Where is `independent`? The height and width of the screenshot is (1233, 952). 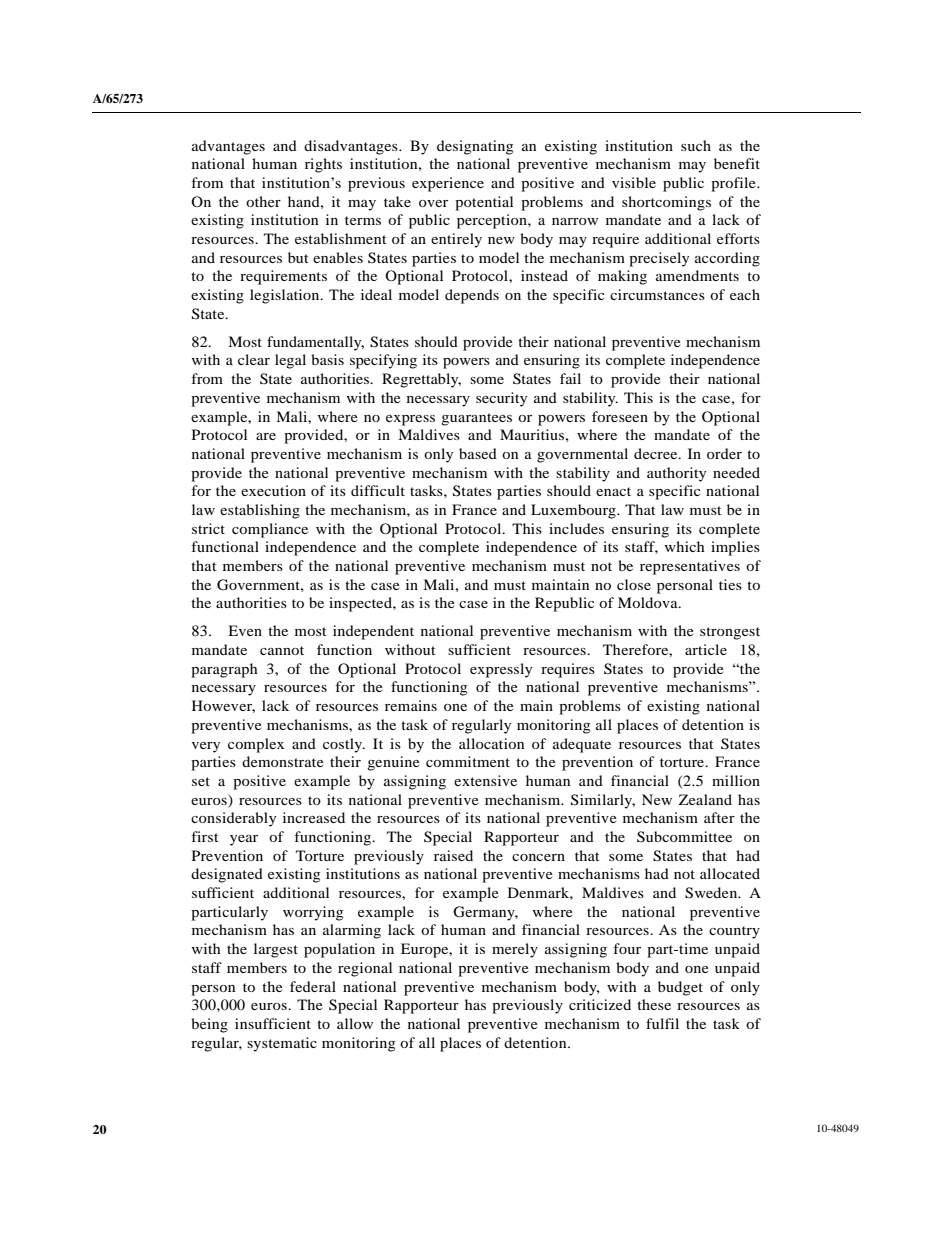
independent is located at coordinates (373, 632).
